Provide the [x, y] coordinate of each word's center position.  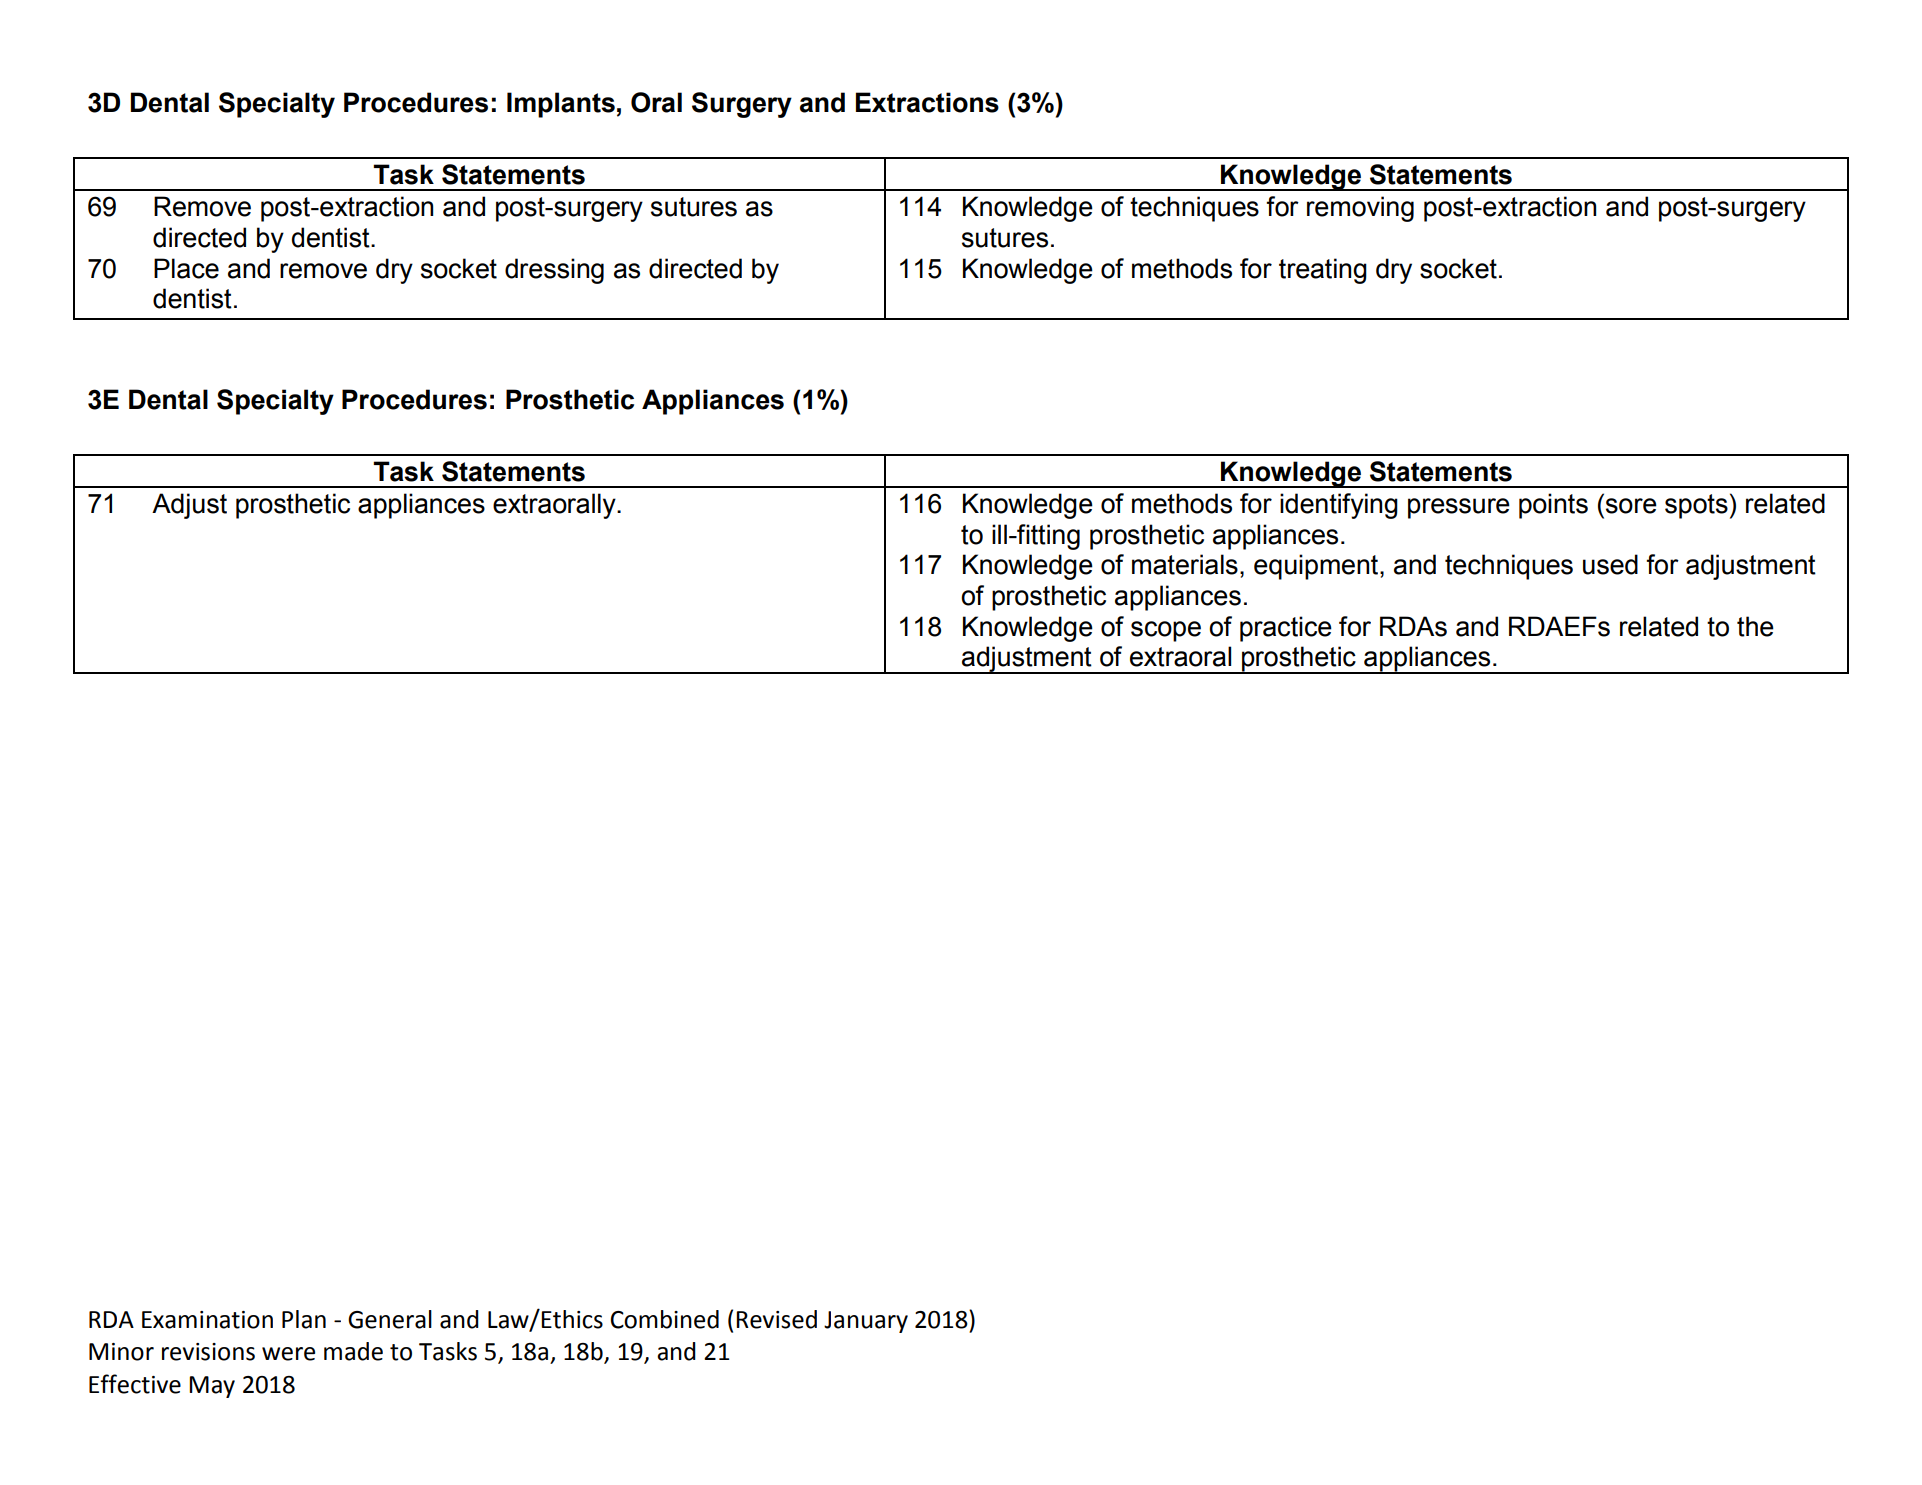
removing [1360, 209]
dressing [554, 271]
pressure [1459, 508]
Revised [776, 1319]
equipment [1317, 567]
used [1610, 564]
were [288, 1354]
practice [1286, 629]
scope [1166, 631]
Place [186, 268]
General [390, 1319]
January [866, 1322]
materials [1185, 564]
